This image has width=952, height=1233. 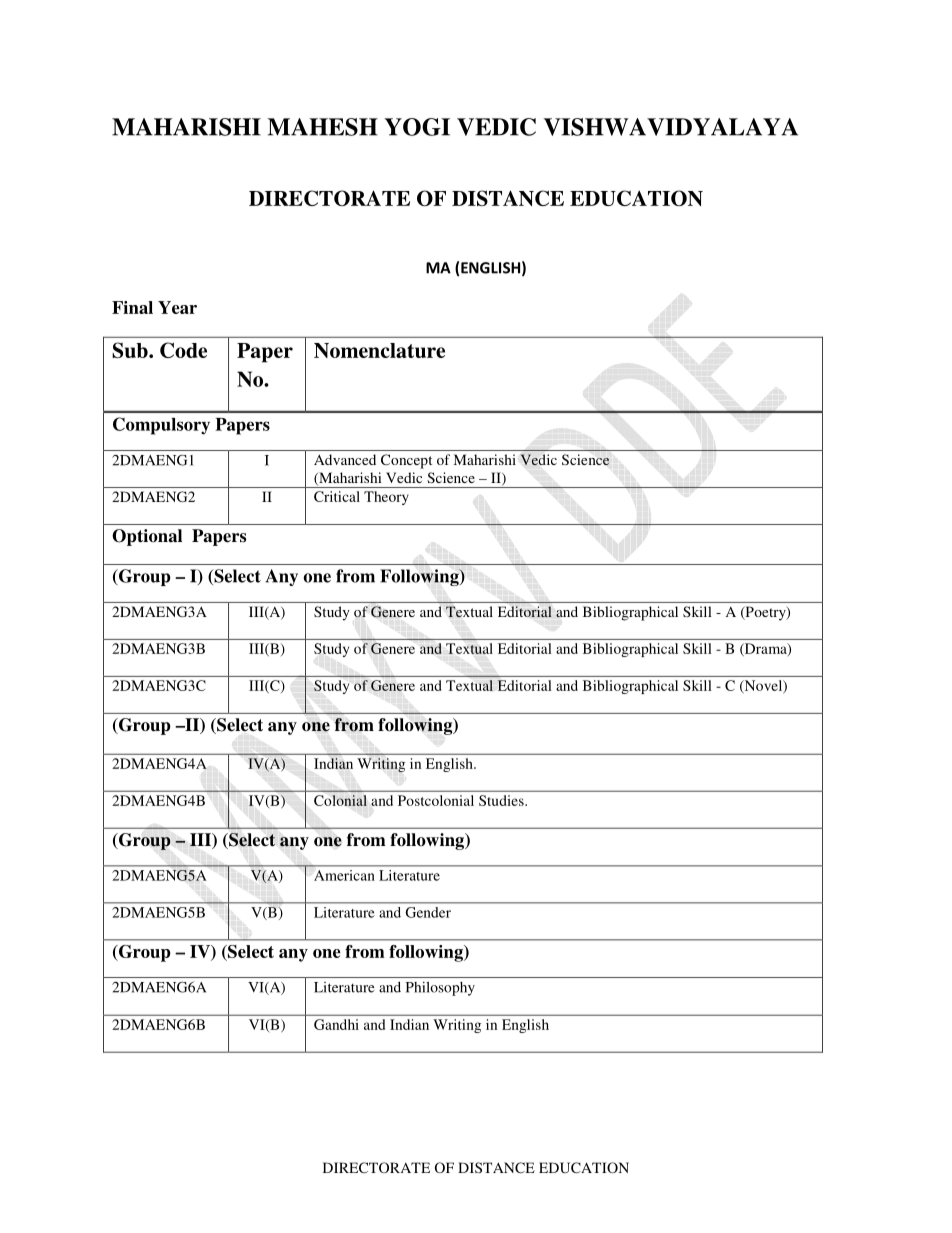 What do you see at coordinates (379, 350) in the image?
I see `Nomenclature` at bounding box center [379, 350].
